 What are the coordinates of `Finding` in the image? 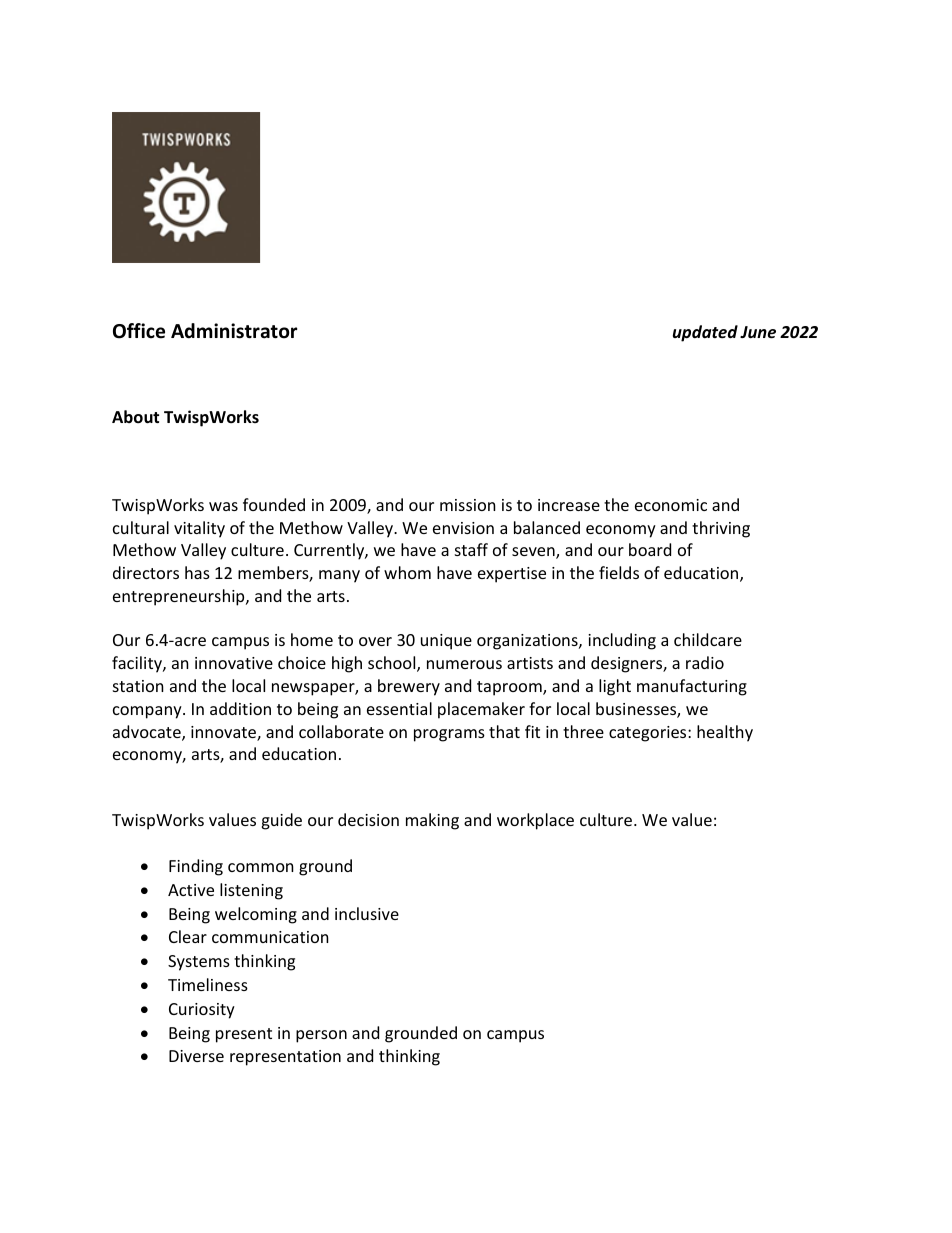 It's located at (196, 867).
